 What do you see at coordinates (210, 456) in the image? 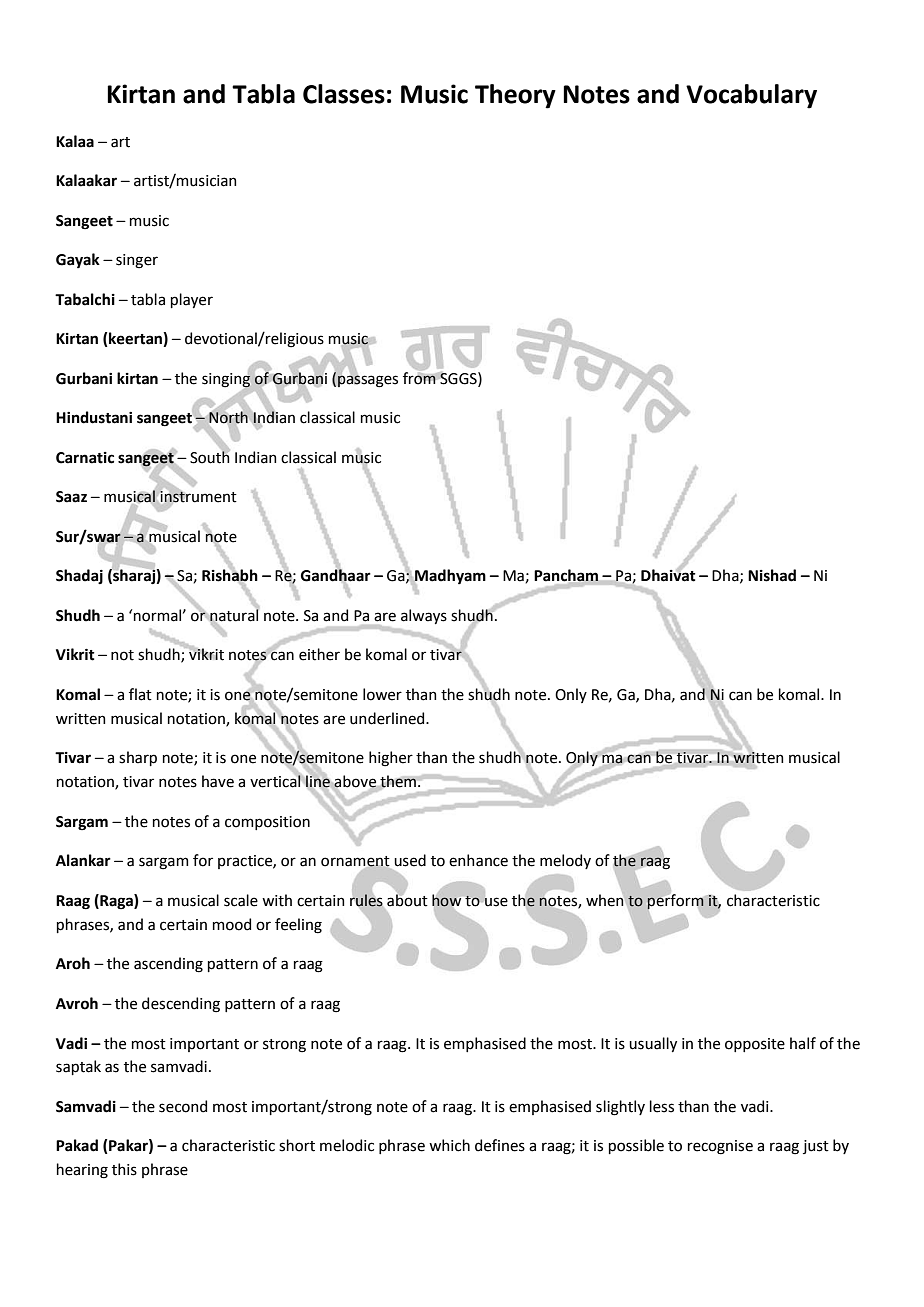
I see `South` at bounding box center [210, 456].
